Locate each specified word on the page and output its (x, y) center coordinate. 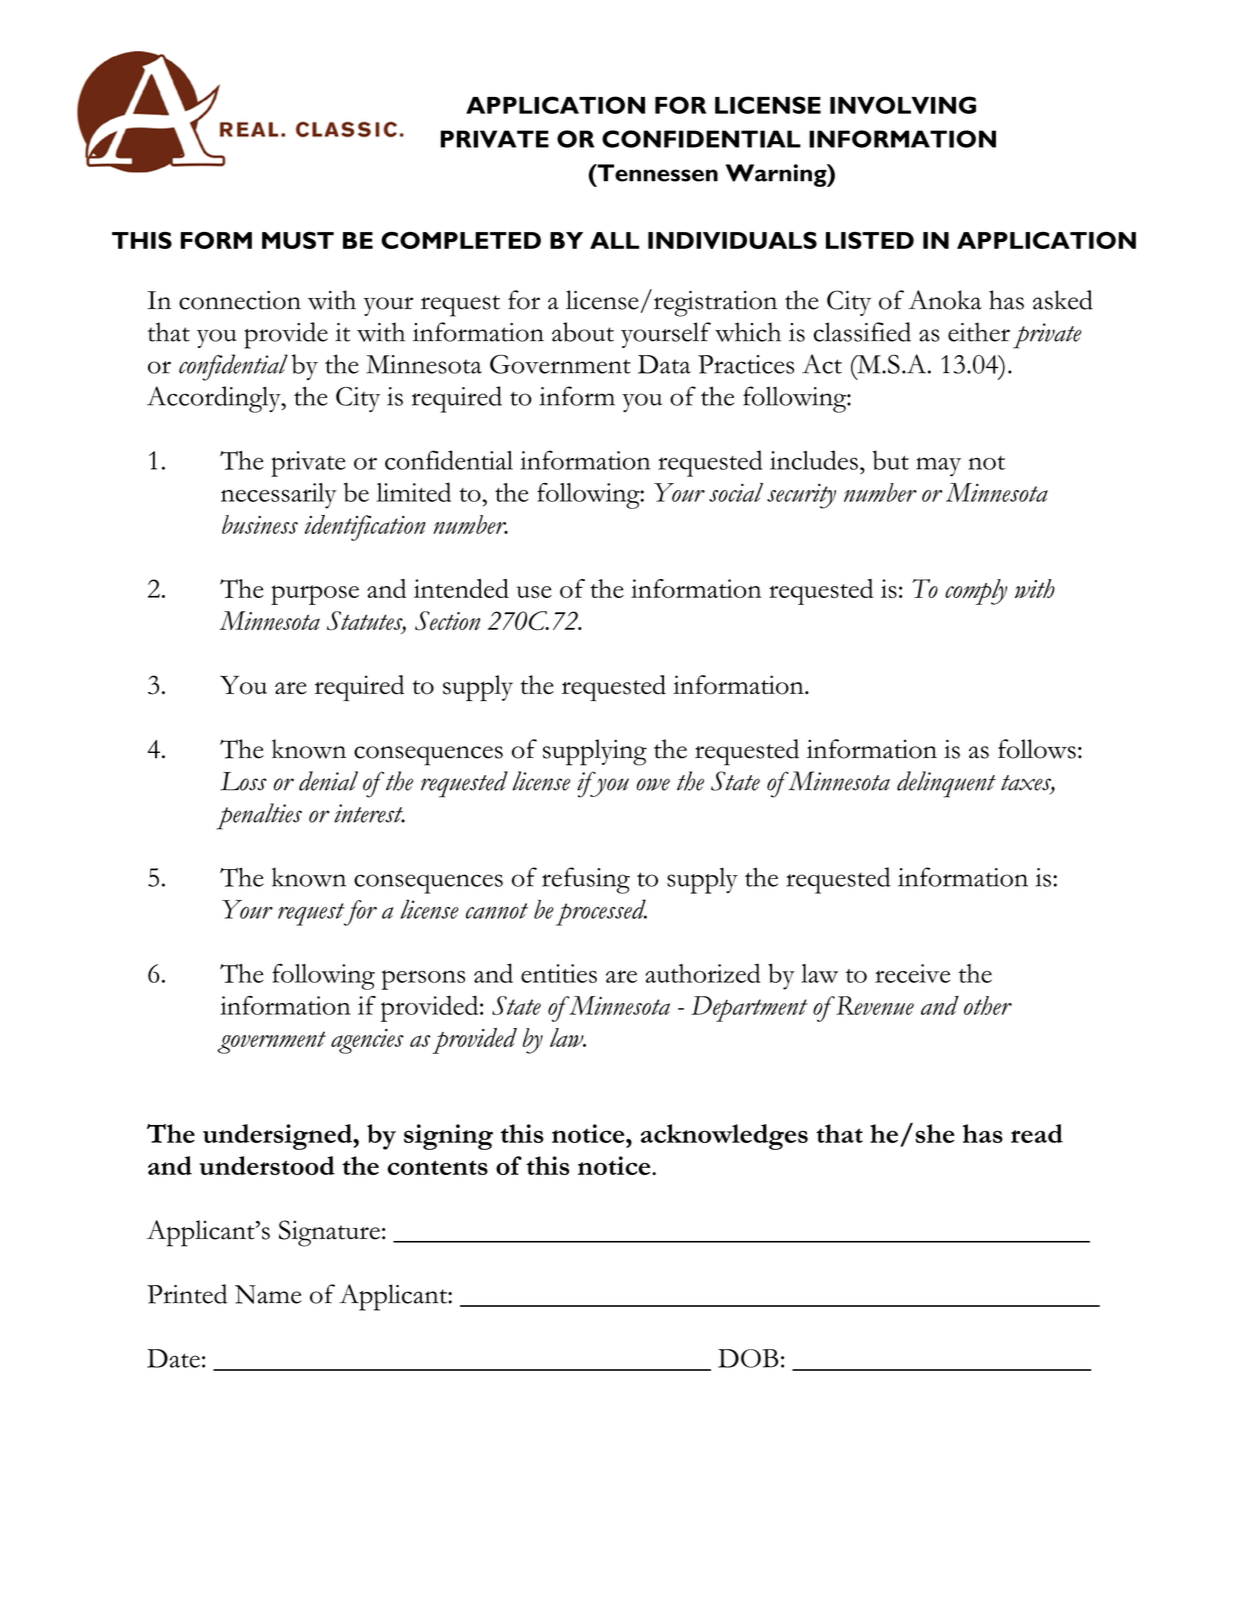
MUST (298, 240)
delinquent (946, 784)
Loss (243, 781)
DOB (748, 1358)
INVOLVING (903, 105)
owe (653, 784)
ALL (614, 240)
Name (268, 1294)
